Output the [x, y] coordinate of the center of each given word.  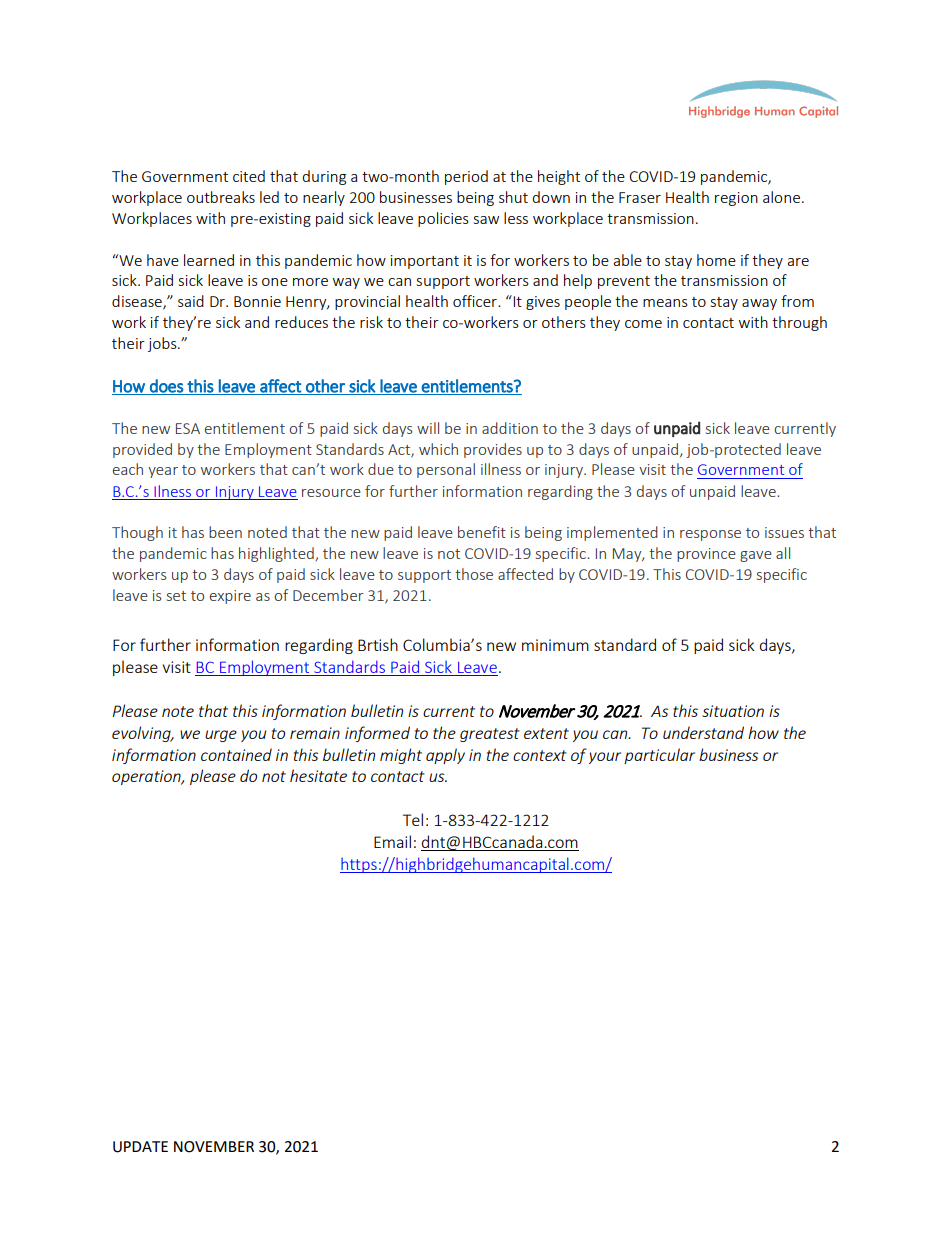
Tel [413, 819]
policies [443, 219]
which [438, 449]
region [736, 199]
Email [392, 841]
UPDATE [140, 1147]
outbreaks [221, 197]
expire [230, 597]
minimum [555, 645]
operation [147, 777]
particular [659, 756]
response [710, 535]
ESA [188, 428]
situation [733, 711]
